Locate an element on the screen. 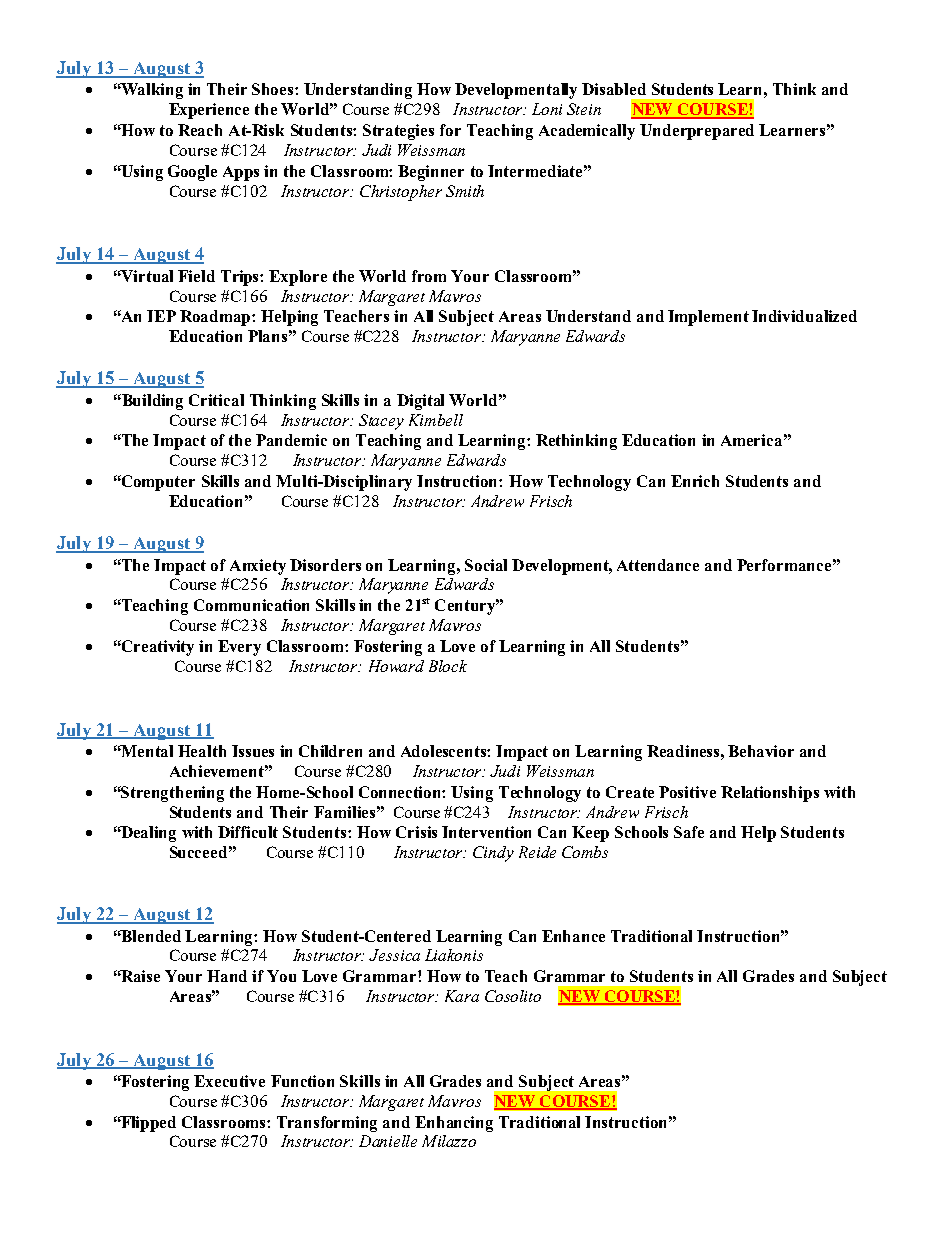 The width and height of the screenshot is (952, 1233). Implement is located at coordinates (708, 318).
